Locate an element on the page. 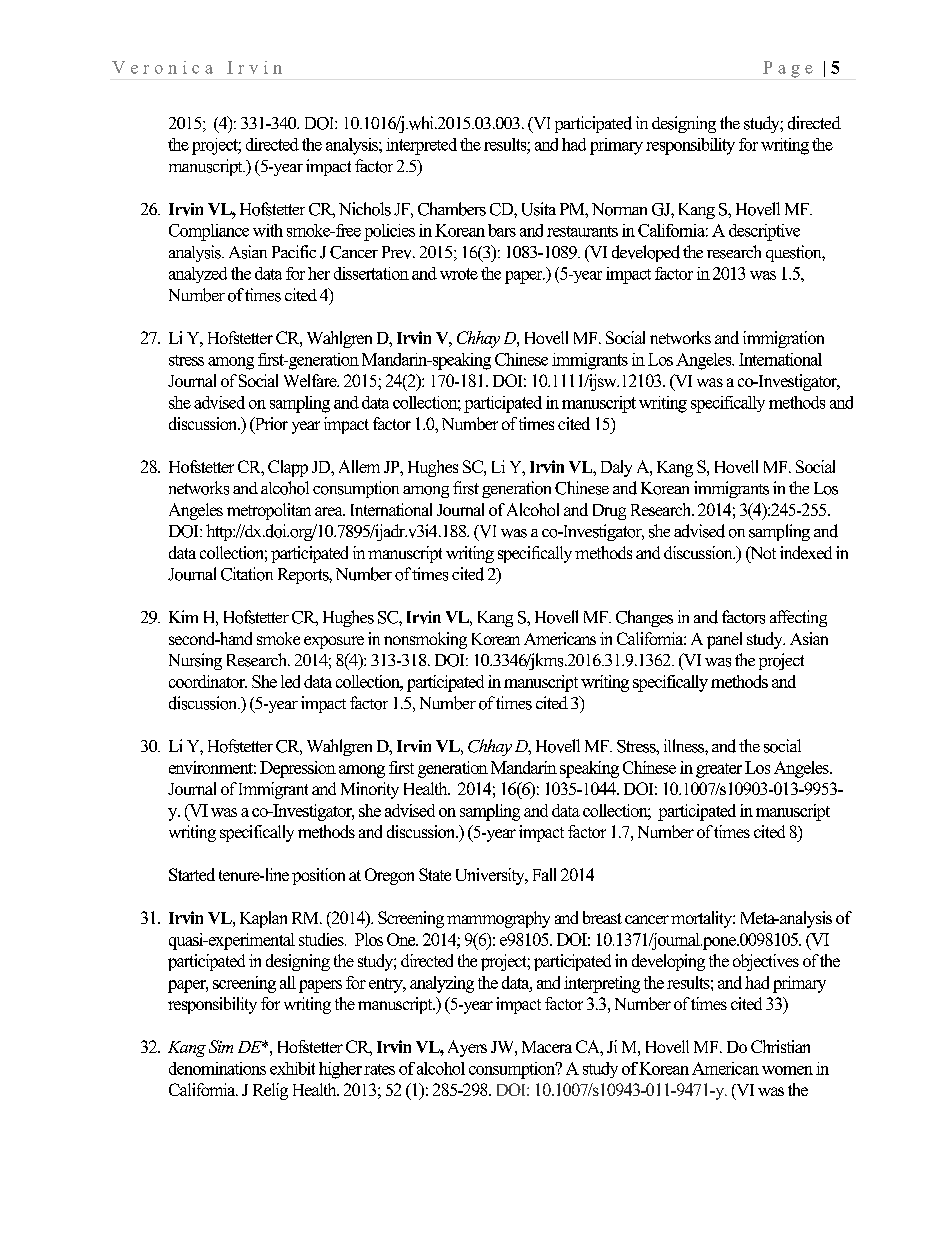  immigration is located at coordinates (783, 339).
